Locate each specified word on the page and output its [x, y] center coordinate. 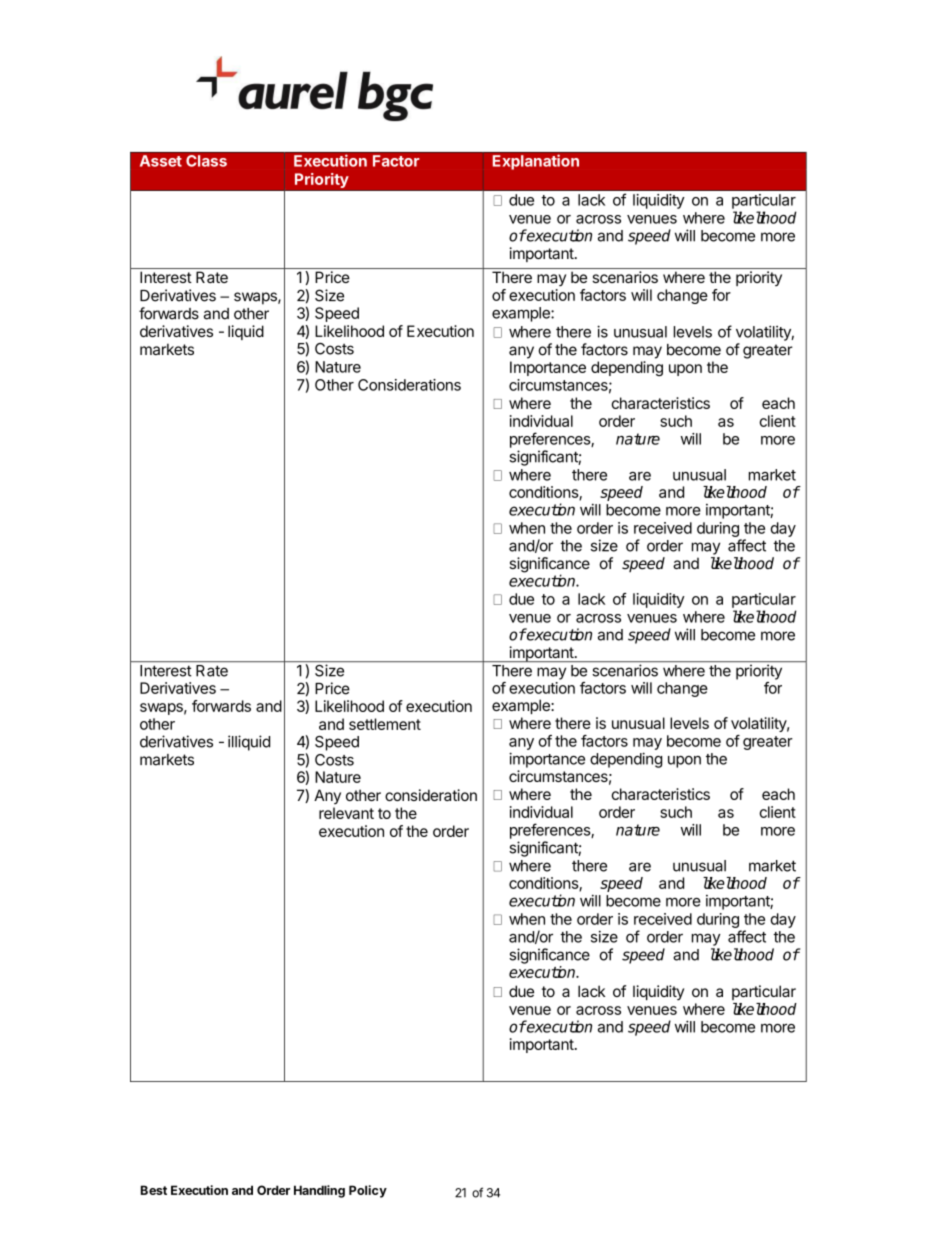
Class [206, 161]
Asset [161, 161]
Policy [368, 1191]
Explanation [536, 162]
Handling [319, 1191]
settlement [385, 724]
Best [154, 1190]
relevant [346, 813]
